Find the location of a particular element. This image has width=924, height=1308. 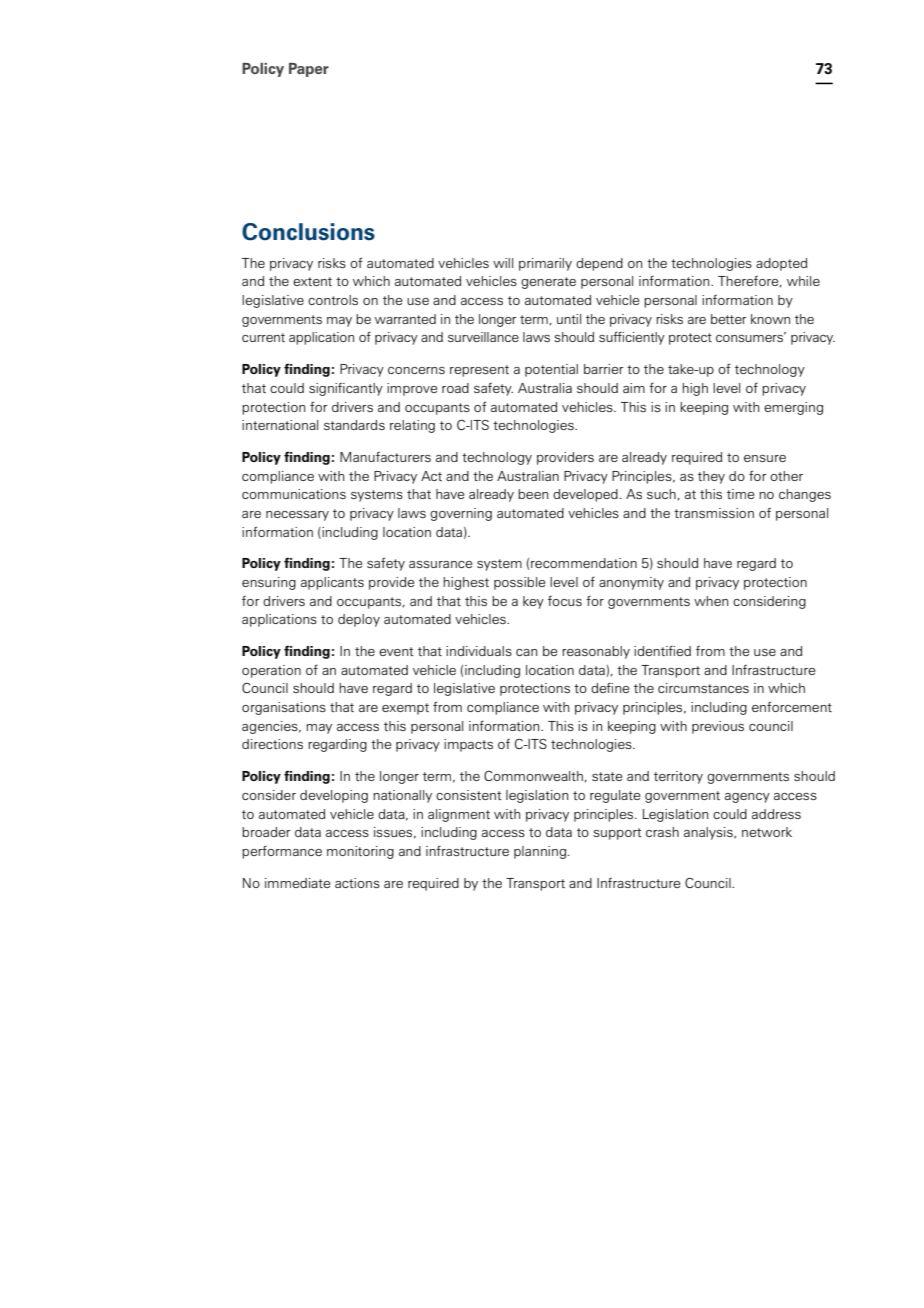

better is located at coordinates (728, 319).
